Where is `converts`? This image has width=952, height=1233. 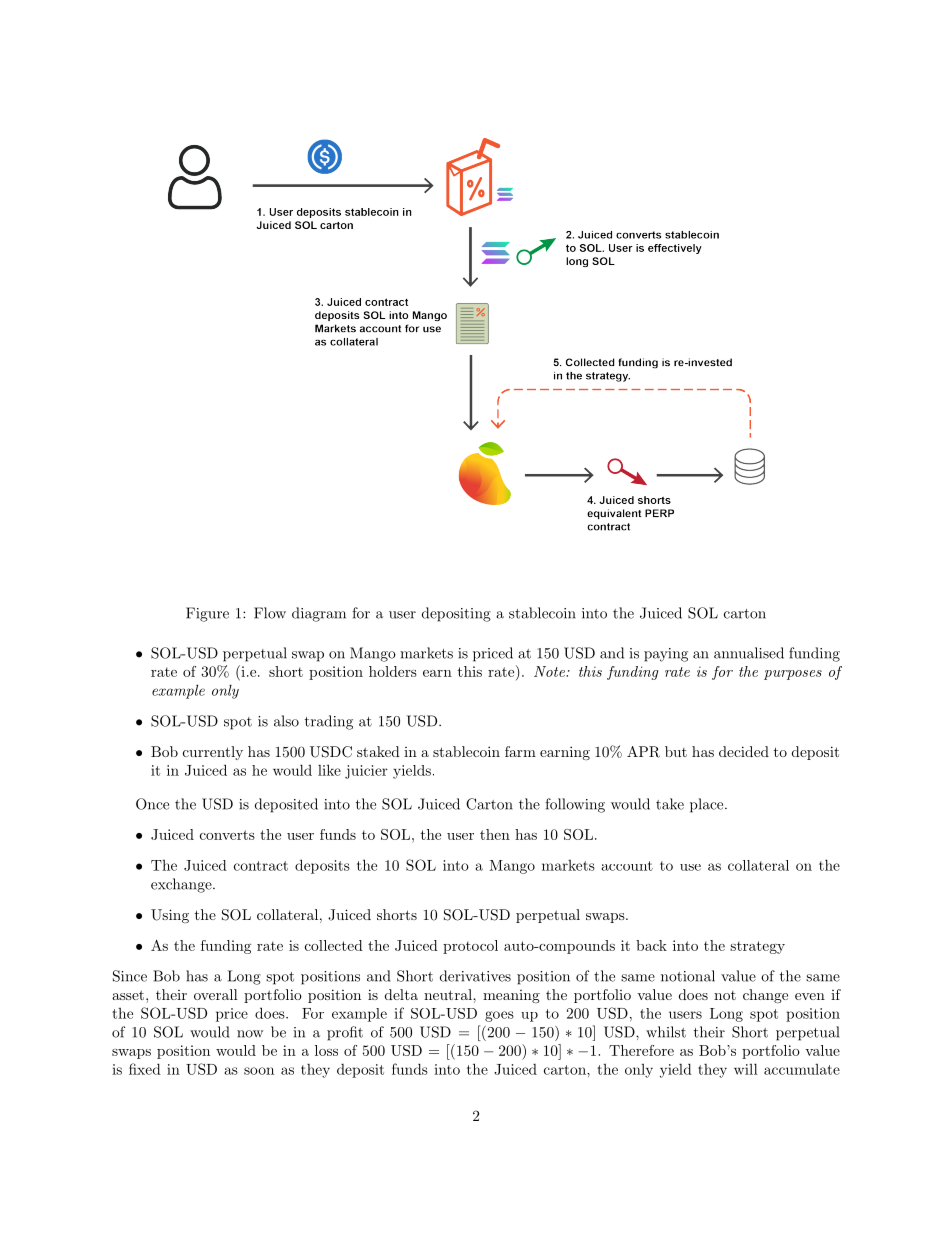
converts is located at coordinates (227, 835).
